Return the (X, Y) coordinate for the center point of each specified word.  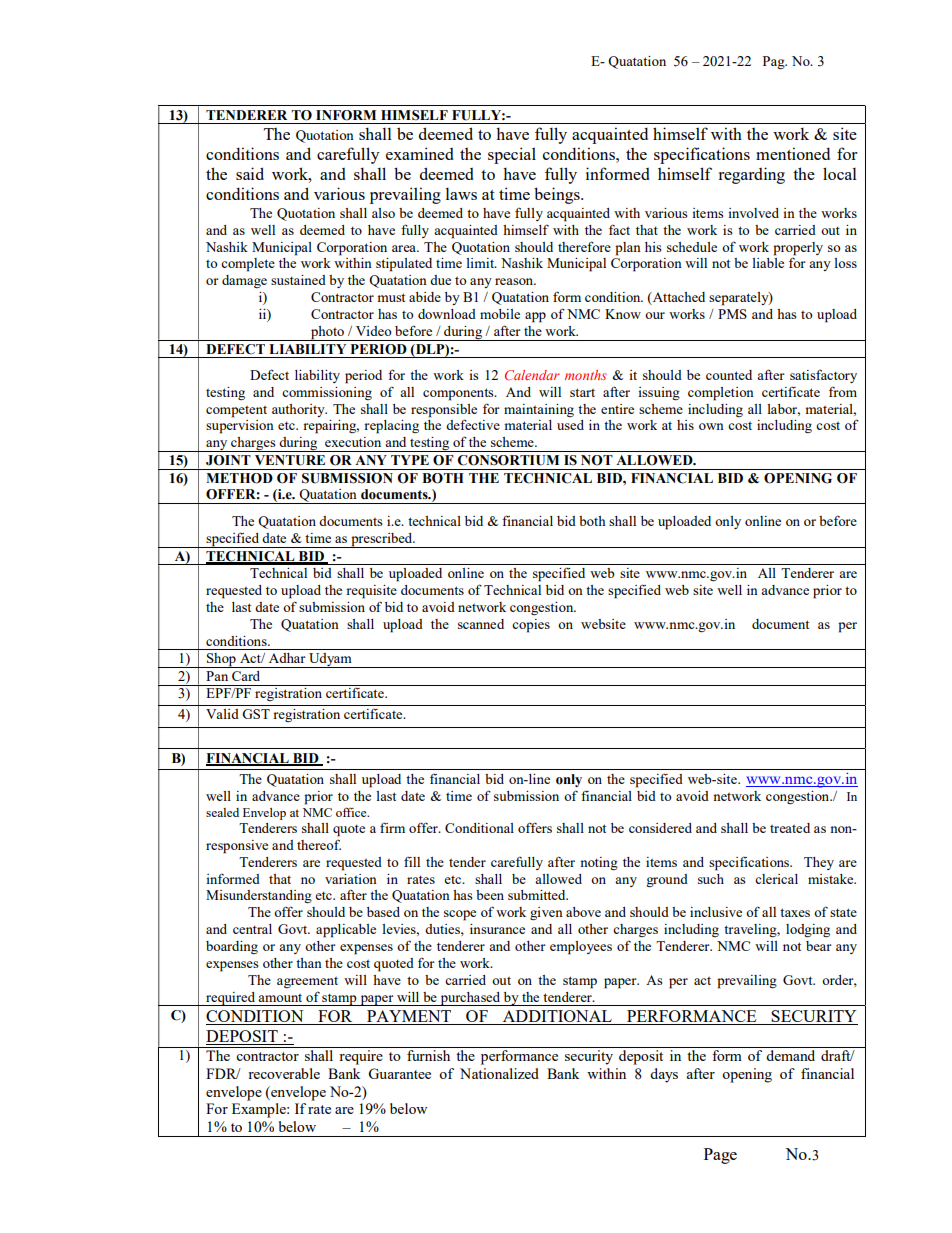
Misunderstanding (259, 897)
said (250, 173)
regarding (751, 175)
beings (558, 195)
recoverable (284, 1073)
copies (531, 626)
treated (790, 828)
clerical (776, 879)
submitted (538, 895)
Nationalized (499, 1073)
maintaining (539, 410)
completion (721, 394)
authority (299, 410)
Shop (221, 660)
